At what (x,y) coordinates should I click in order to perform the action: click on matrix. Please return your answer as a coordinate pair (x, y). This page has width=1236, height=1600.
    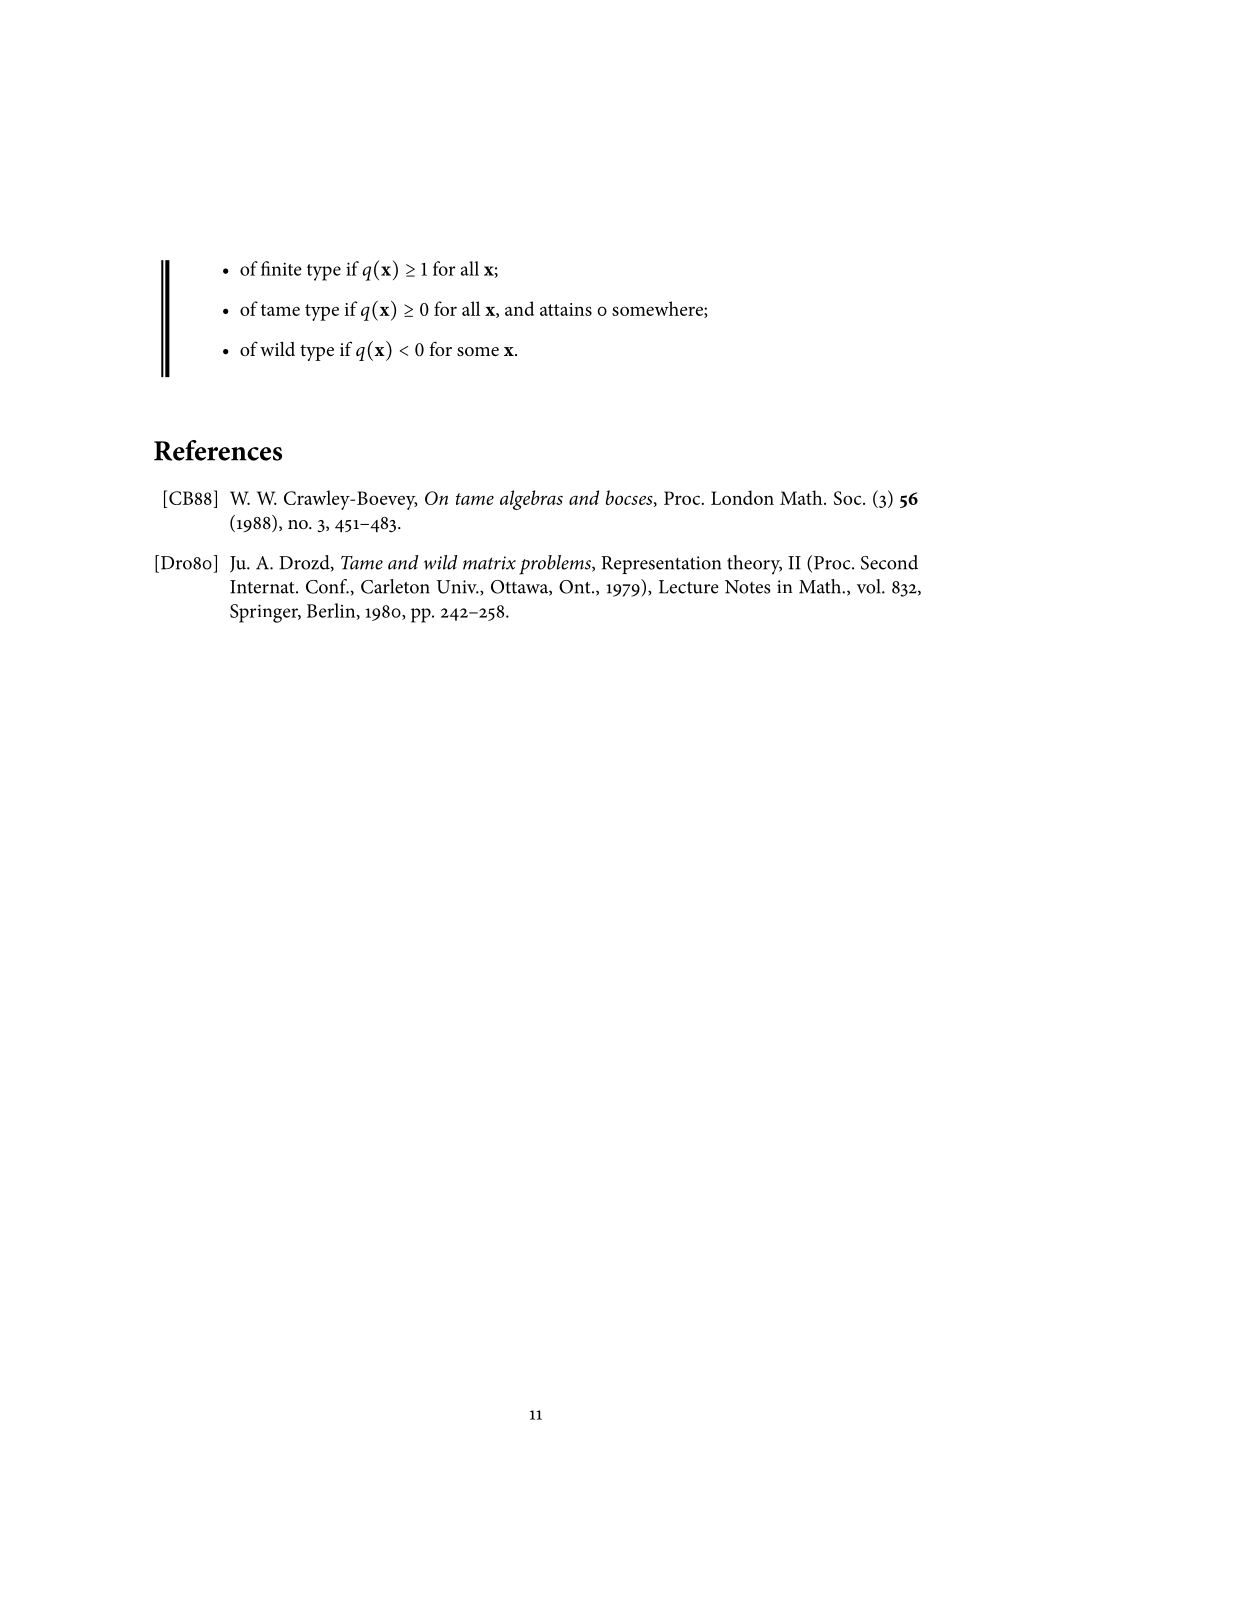
    Looking at the image, I should click on (489, 563).
